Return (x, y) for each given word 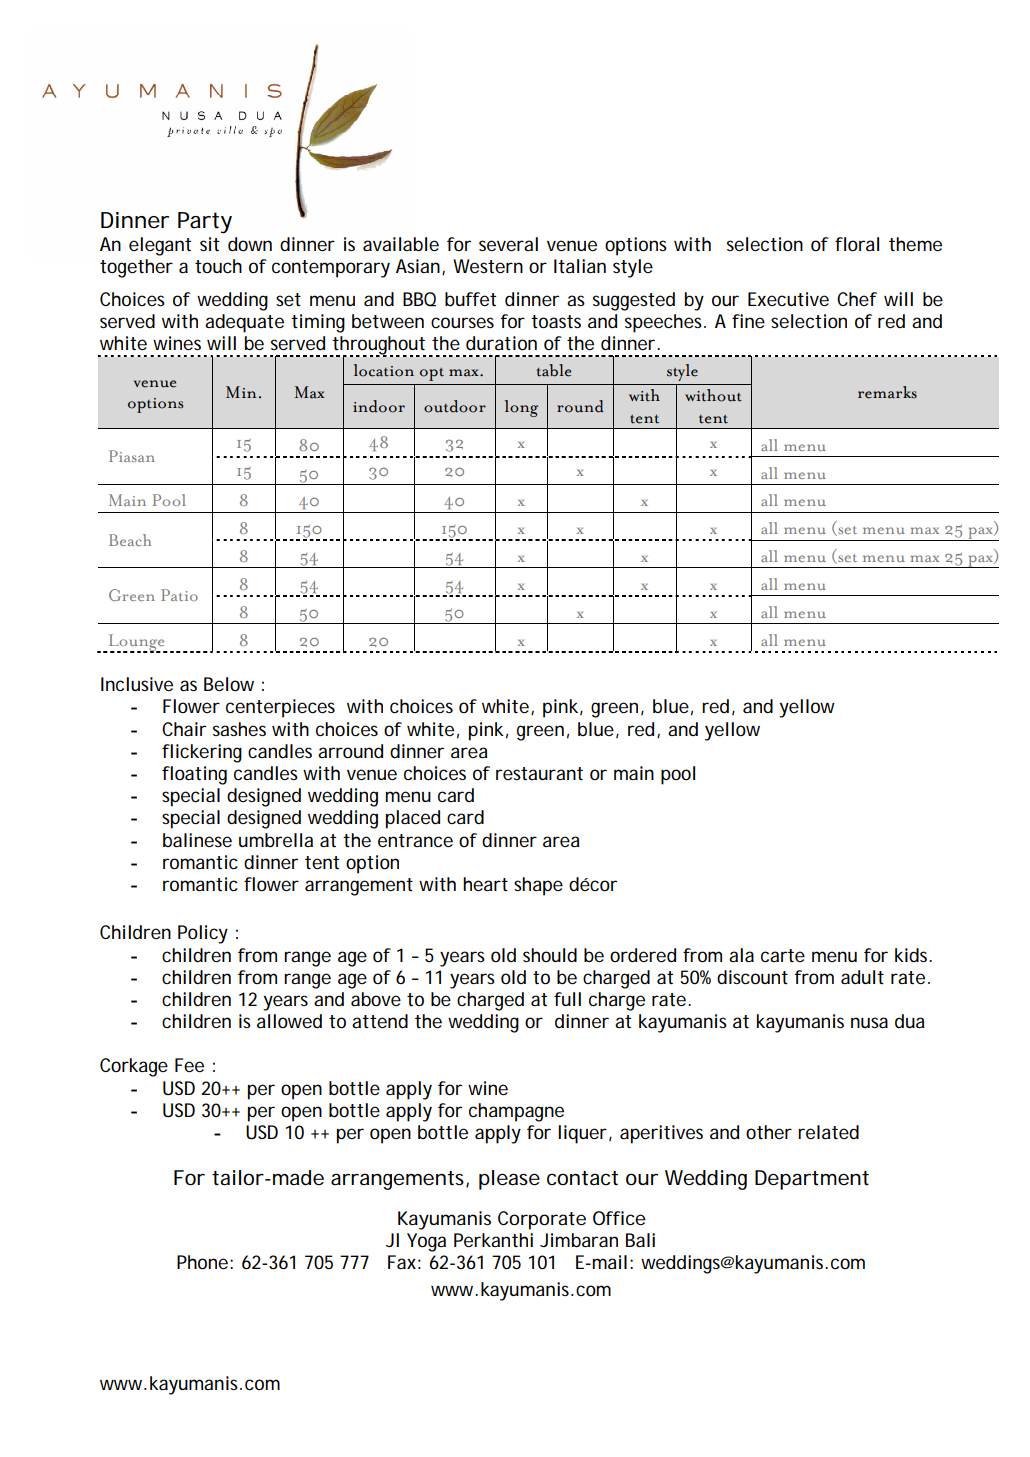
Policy (203, 934)
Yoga (426, 1242)
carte (783, 955)
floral (857, 244)
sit (209, 244)
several (508, 244)
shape (538, 886)
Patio (179, 595)
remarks (887, 392)
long (521, 408)
